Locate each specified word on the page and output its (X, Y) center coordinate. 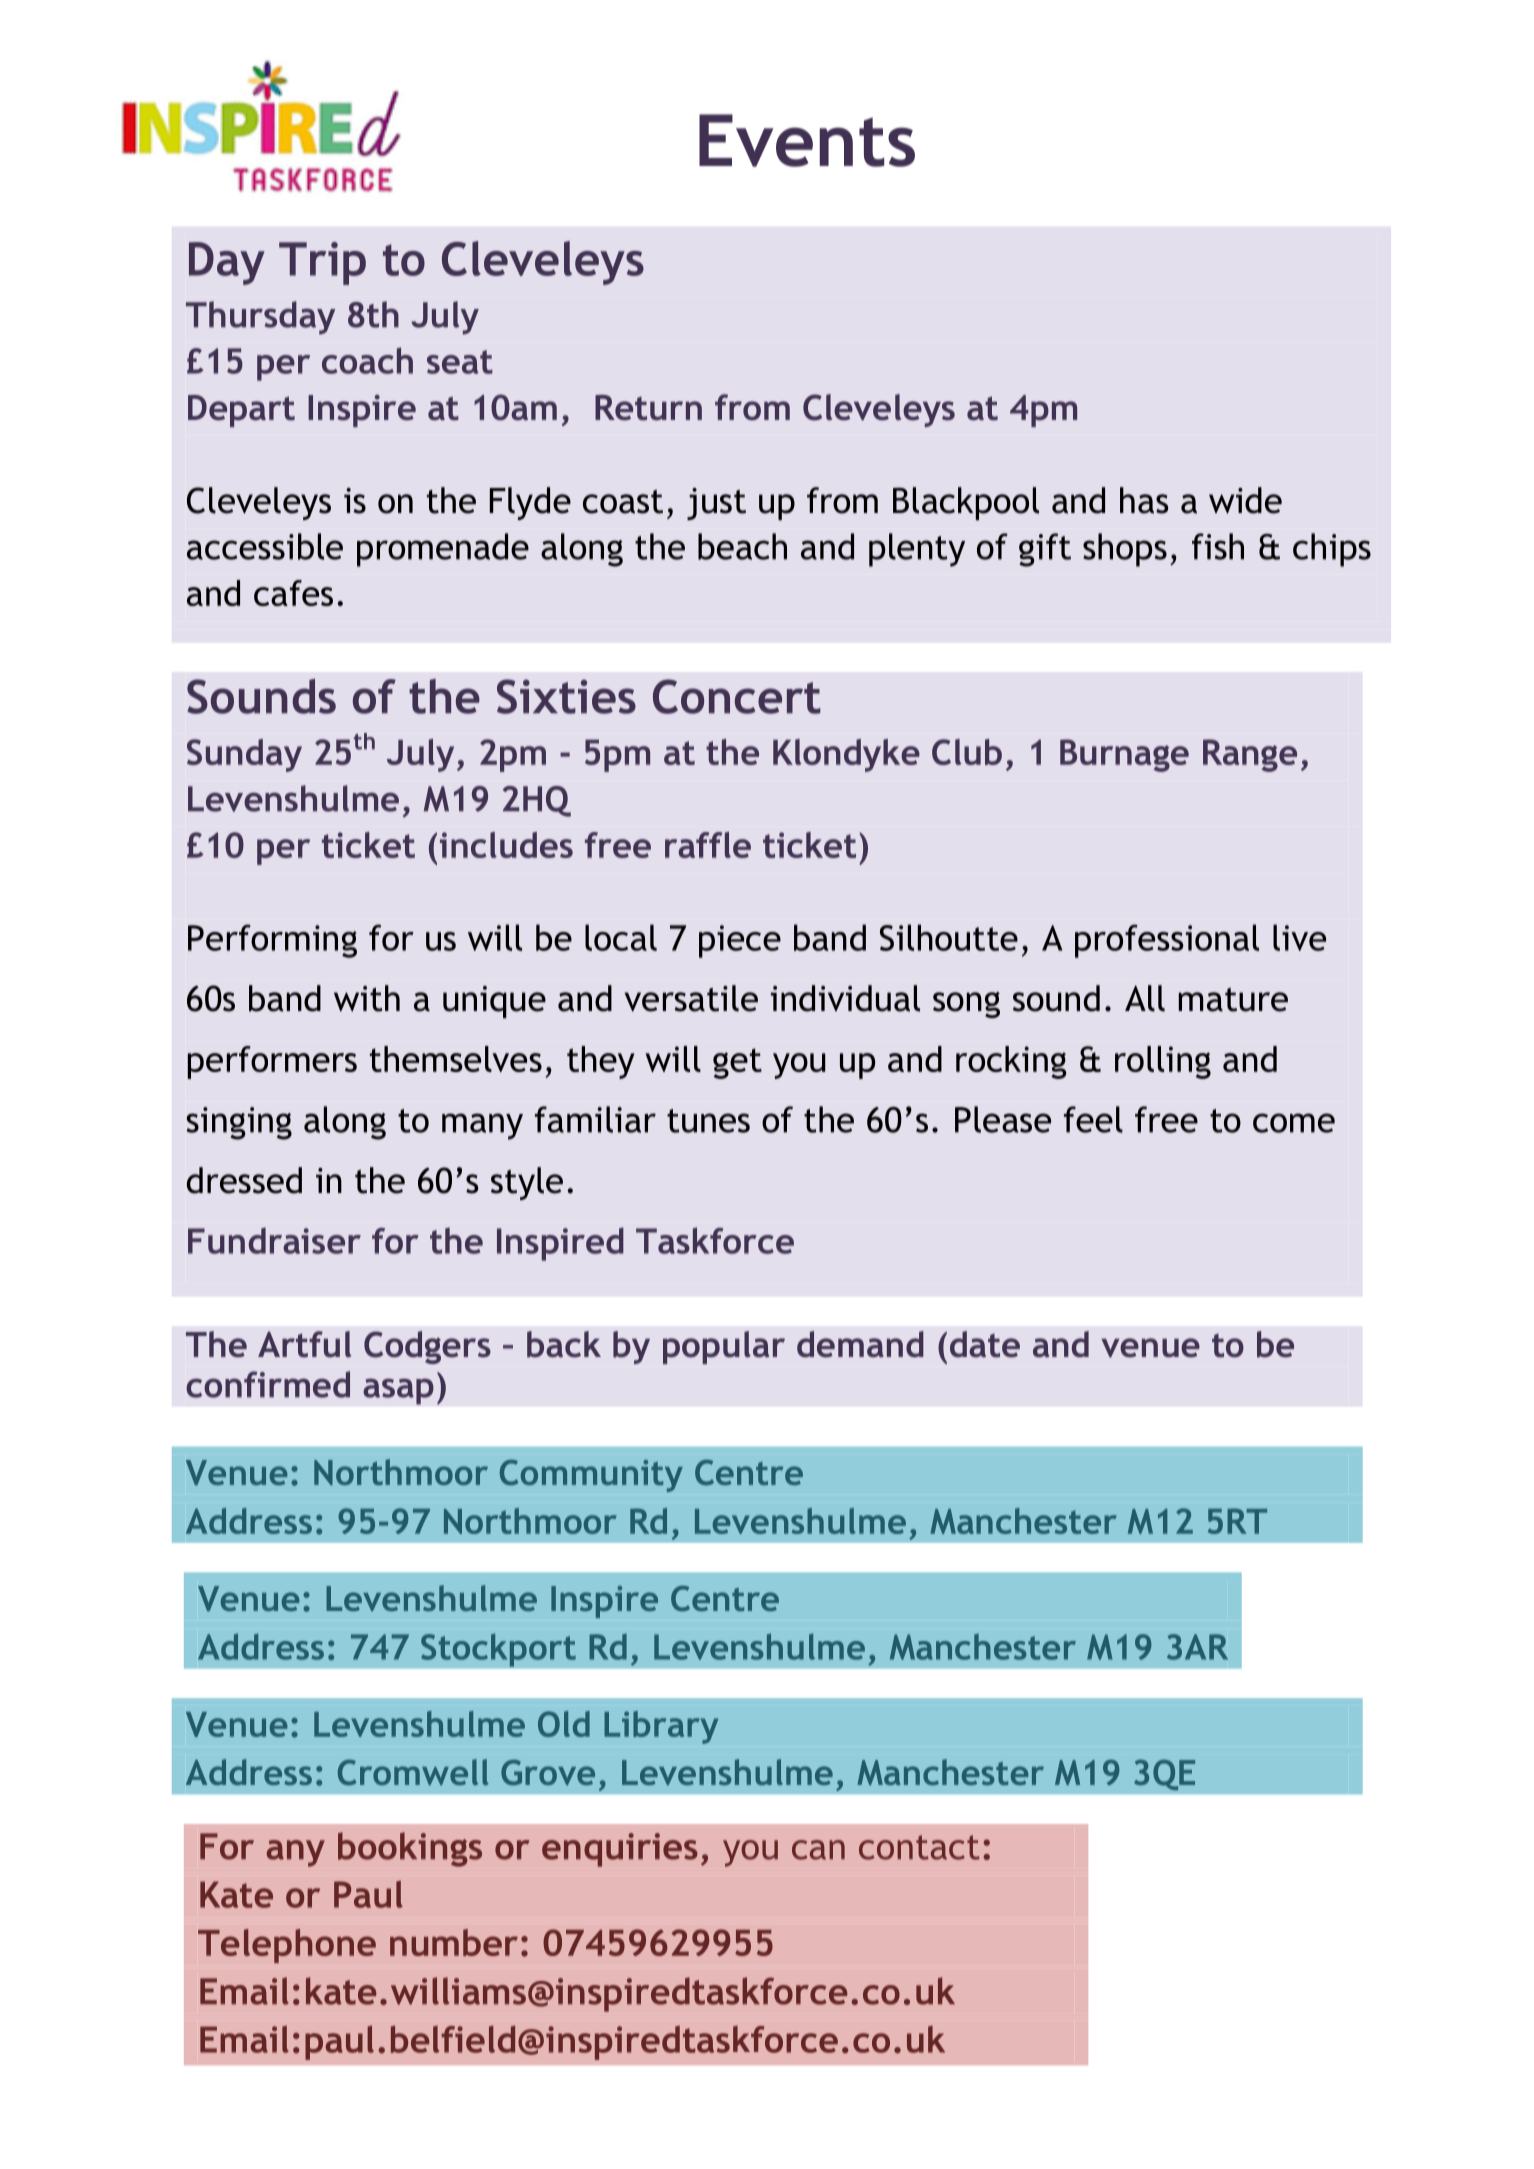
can (818, 1850)
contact (919, 1847)
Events (807, 140)
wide (1245, 500)
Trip (322, 263)
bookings (410, 1849)
